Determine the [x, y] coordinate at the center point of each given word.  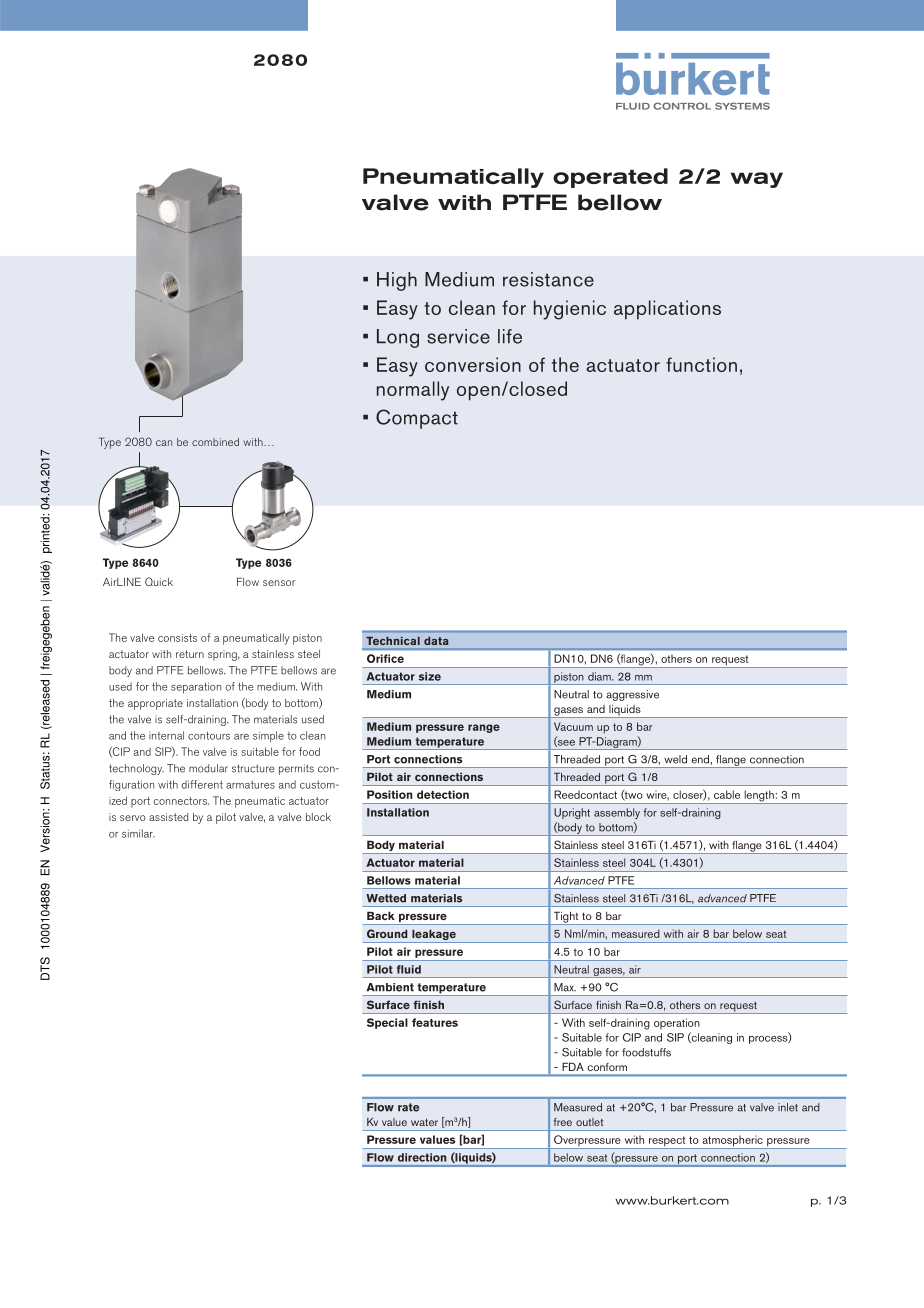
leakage [434, 936]
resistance [548, 279]
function [701, 364]
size [430, 676]
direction [422, 1157]
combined [215, 442]
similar [138, 833]
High [397, 281]
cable [727, 794]
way [757, 180]
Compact [417, 419]
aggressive [632, 695]
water [424, 1122]
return [190, 654]
